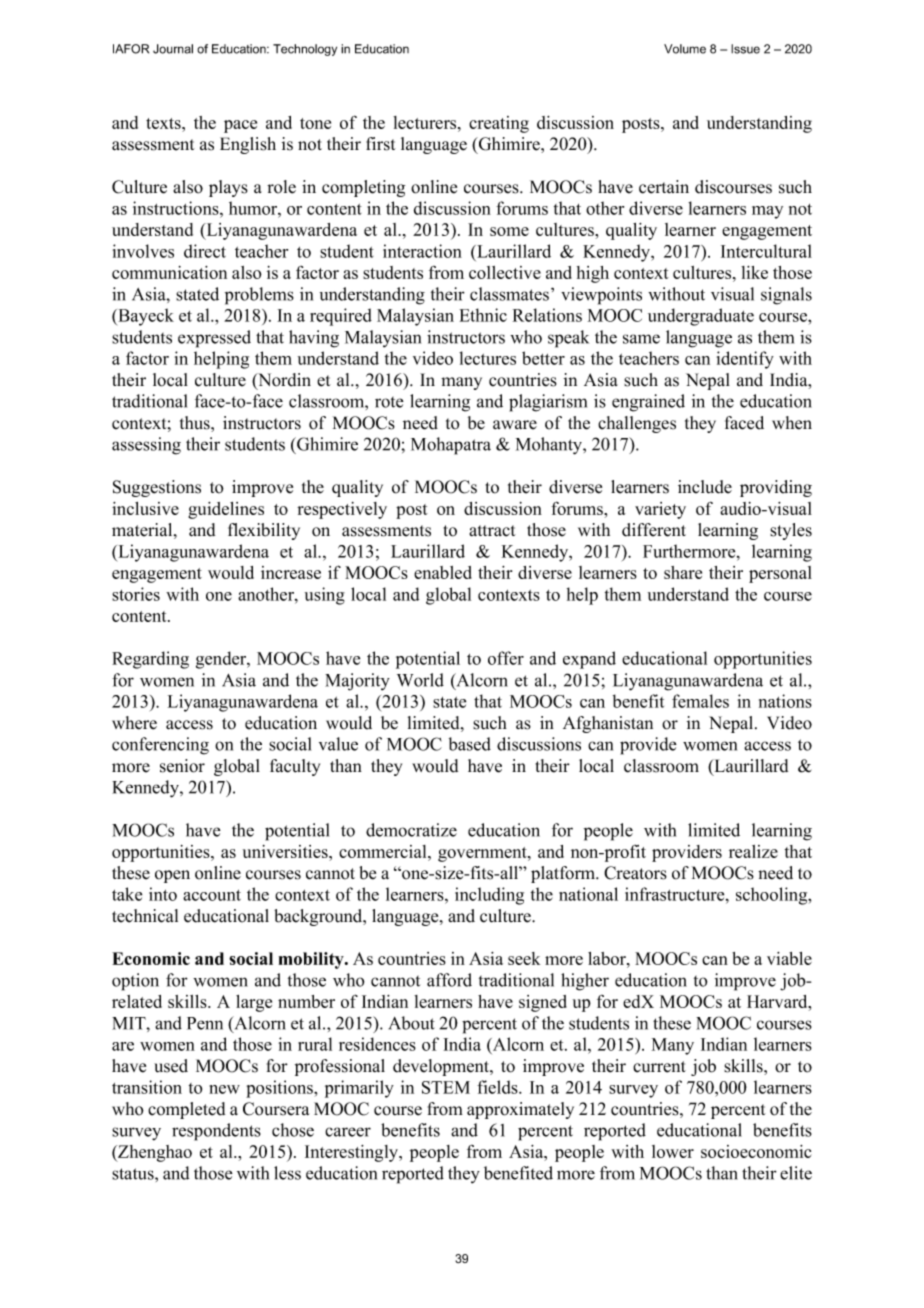 The height and width of the document is (1308, 924). What do you see at coordinates (499, 124) in the document?
I see `creating` at bounding box center [499, 124].
